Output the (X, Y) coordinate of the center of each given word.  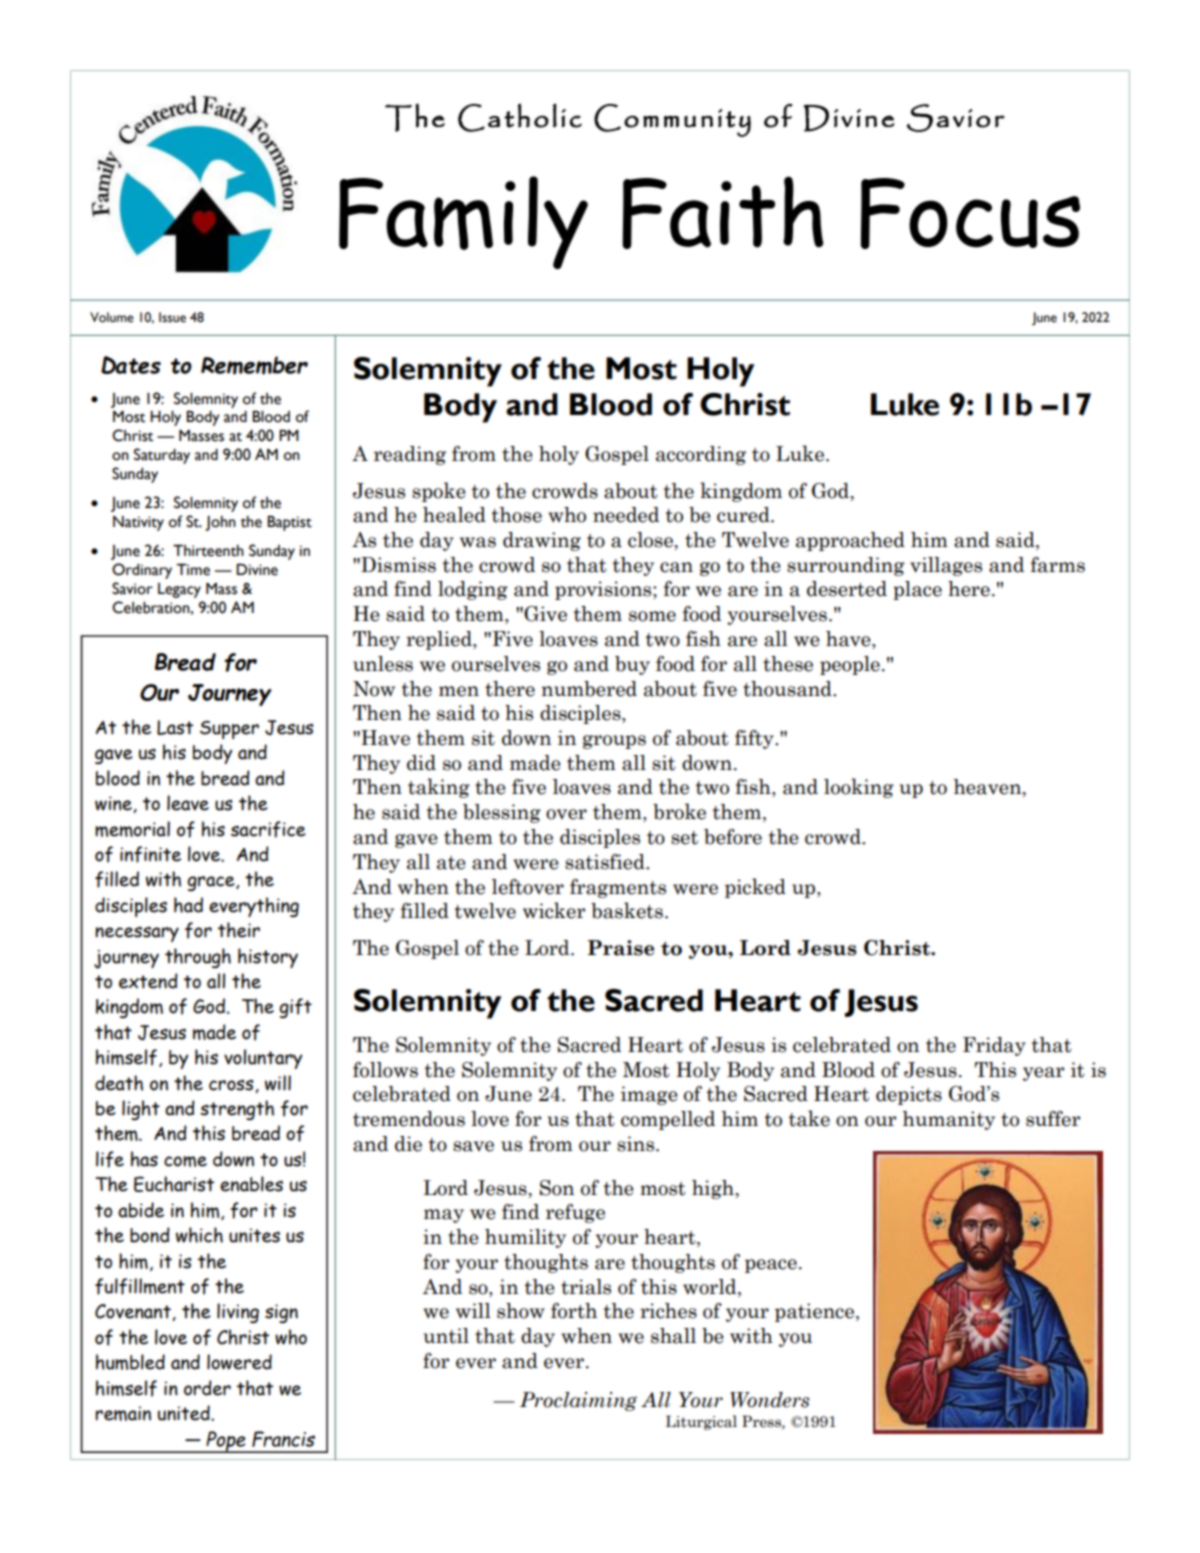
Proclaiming (578, 1401)
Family (463, 222)
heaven (988, 788)
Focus (970, 213)
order (207, 1388)
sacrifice (268, 829)
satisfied (606, 862)
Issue (172, 317)
